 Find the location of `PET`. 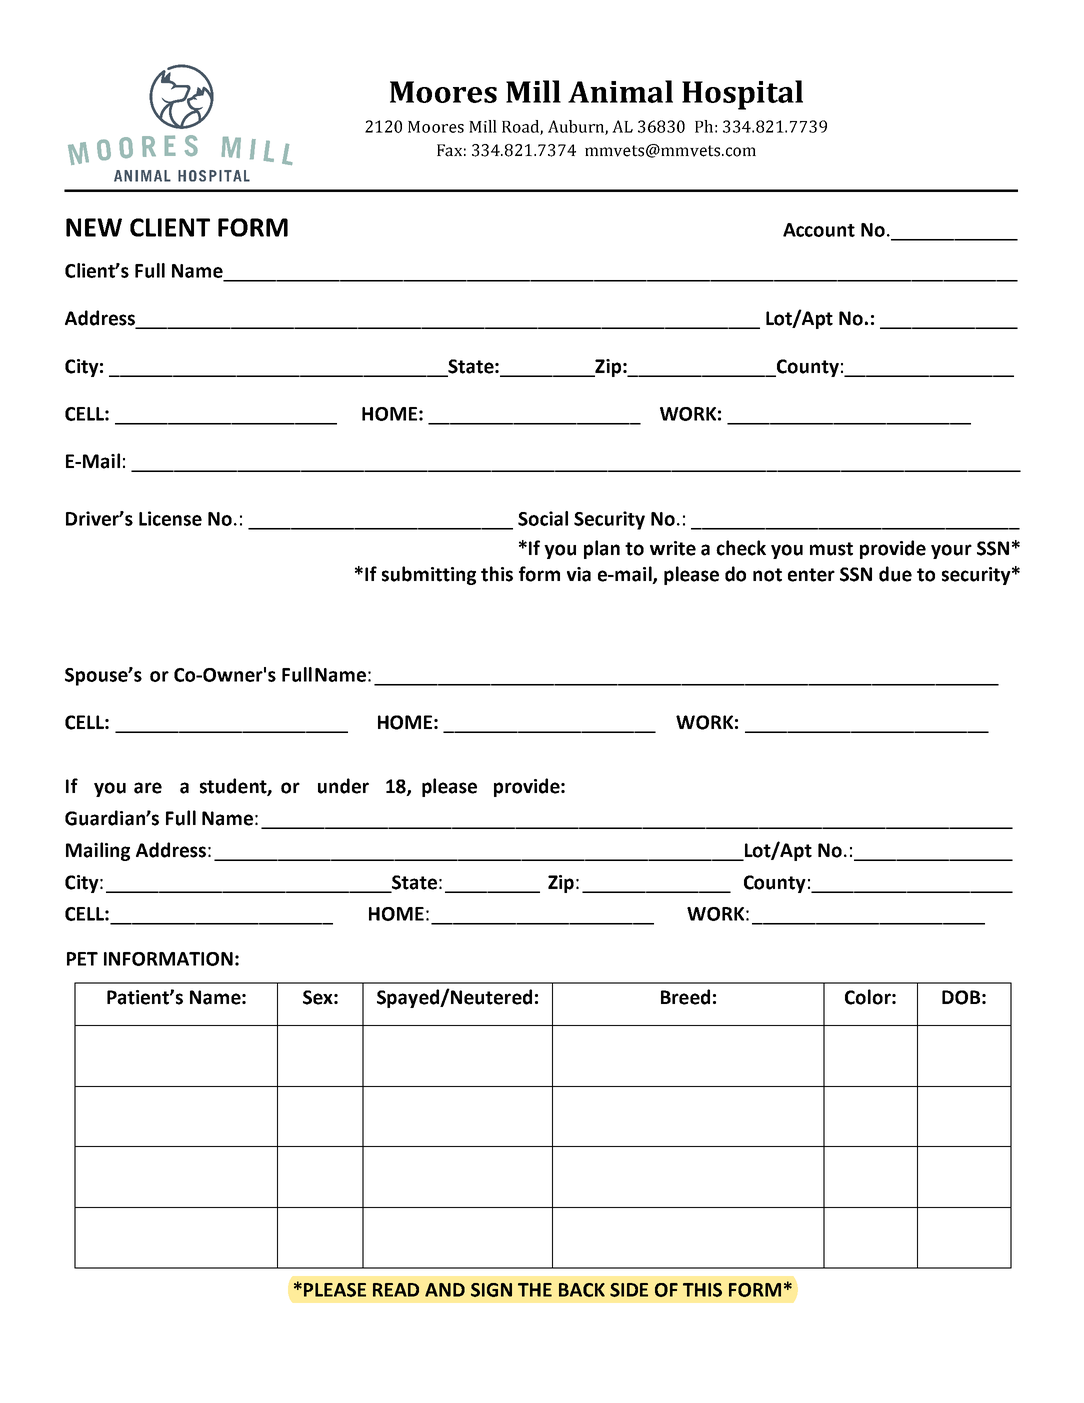

PET is located at coordinates (82, 959).
